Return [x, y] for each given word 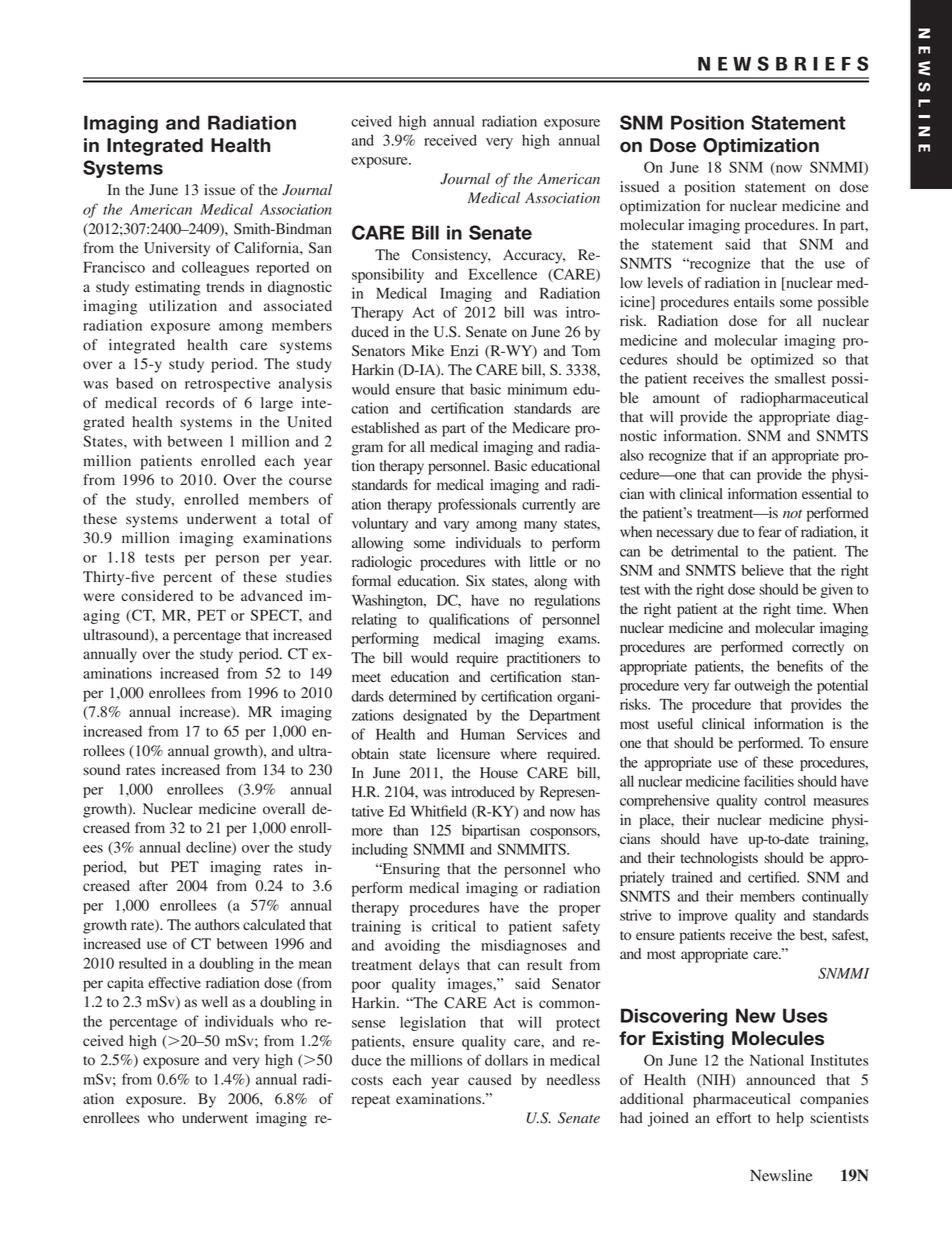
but [149, 867]
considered [157, 596]
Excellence [503, 274]
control [785, 800]
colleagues [215, 268]
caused [490, 1079]
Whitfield [438, 811]
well [215, 1001]
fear [770, 531]
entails [754, 301]
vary [456, 526]
